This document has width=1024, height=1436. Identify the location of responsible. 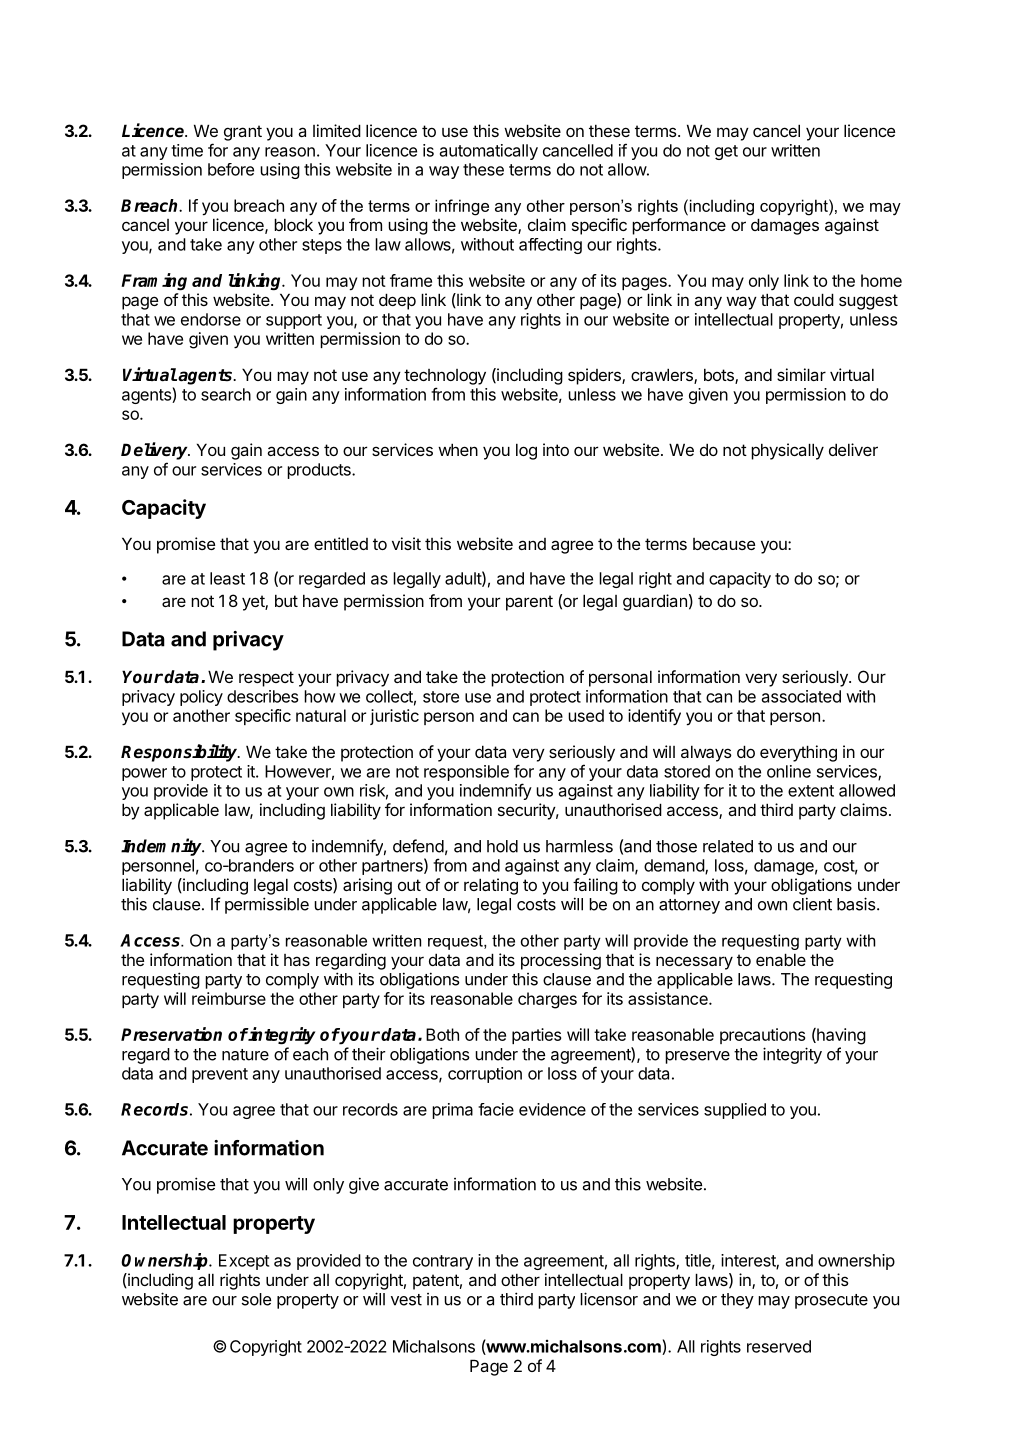
(466, 773).
